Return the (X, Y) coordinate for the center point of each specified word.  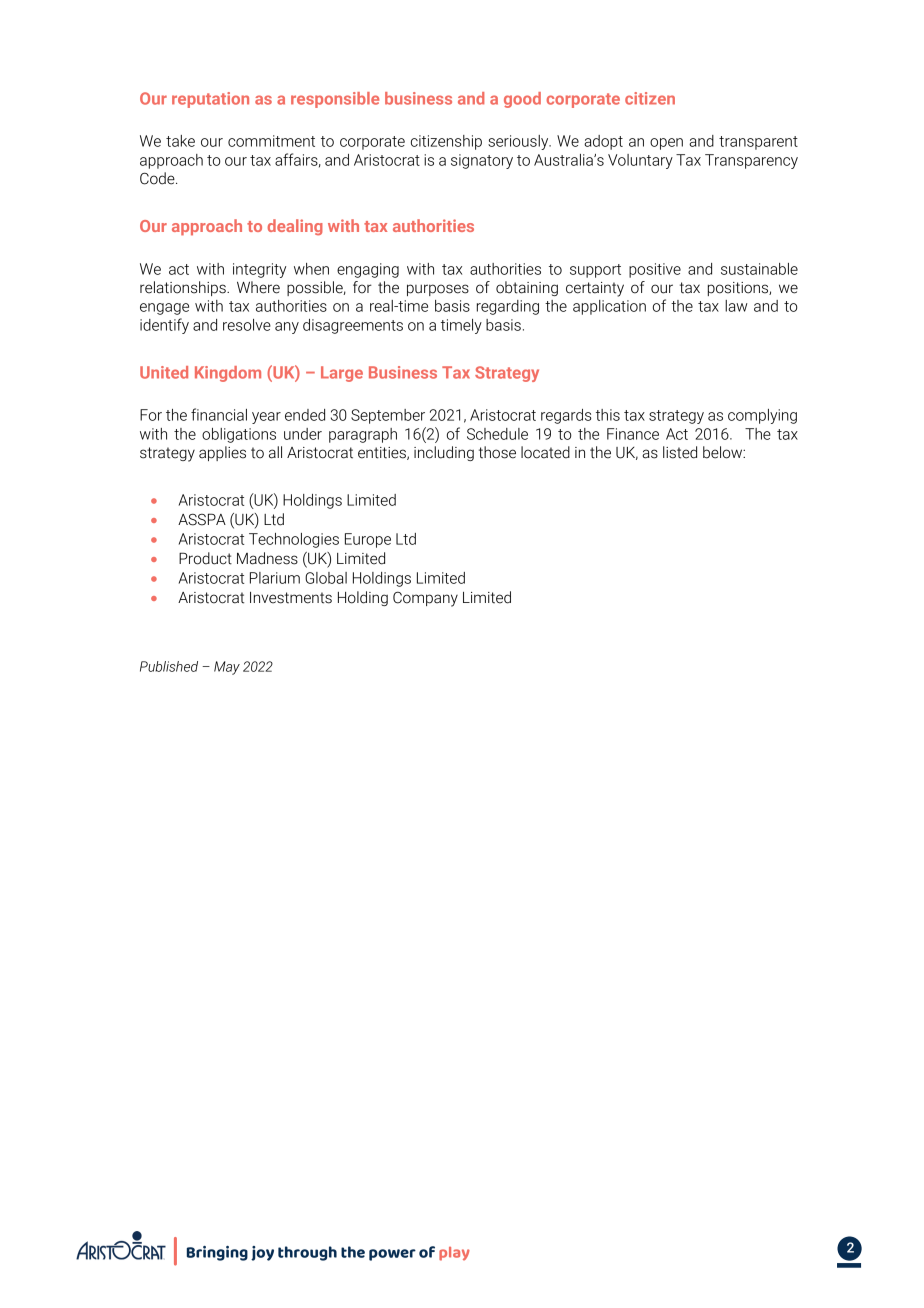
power (392, 1255)
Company (425, 599)
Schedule (497, 434)
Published (169, 666)
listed (680, 452)
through (307, 1253)
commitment (271, 141)
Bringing (217, 1253)
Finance (633, 434)
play (454, 1254)
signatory (482, 161)
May (227, 668)
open (666, 144)
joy (262, 1253)
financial (219, 414)
